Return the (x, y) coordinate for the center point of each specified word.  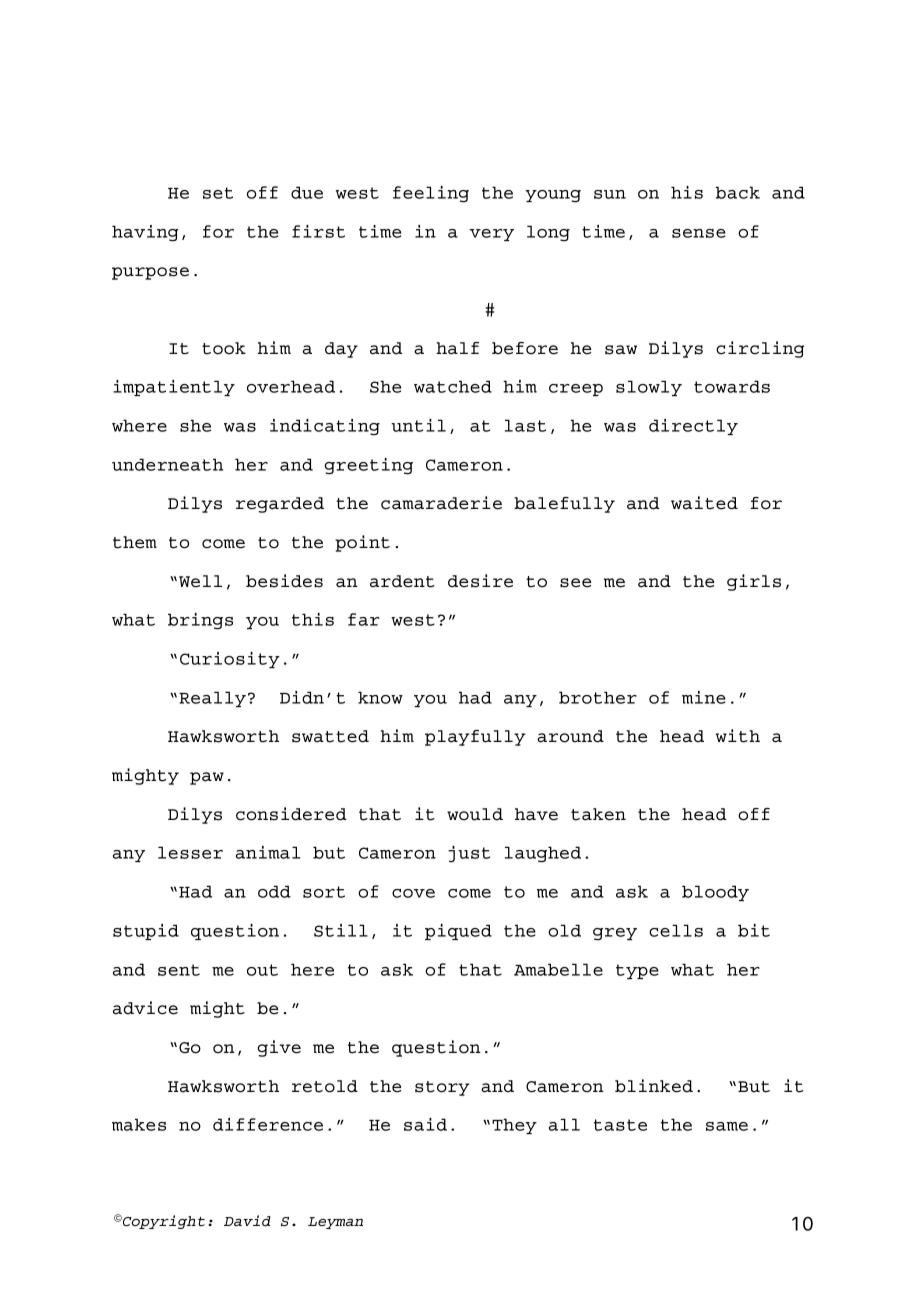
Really (212, 699)
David (247, 1220)
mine (704, 697)
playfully (475, 738)
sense (699, 233)
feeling (431, 194)
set (218, 193)
